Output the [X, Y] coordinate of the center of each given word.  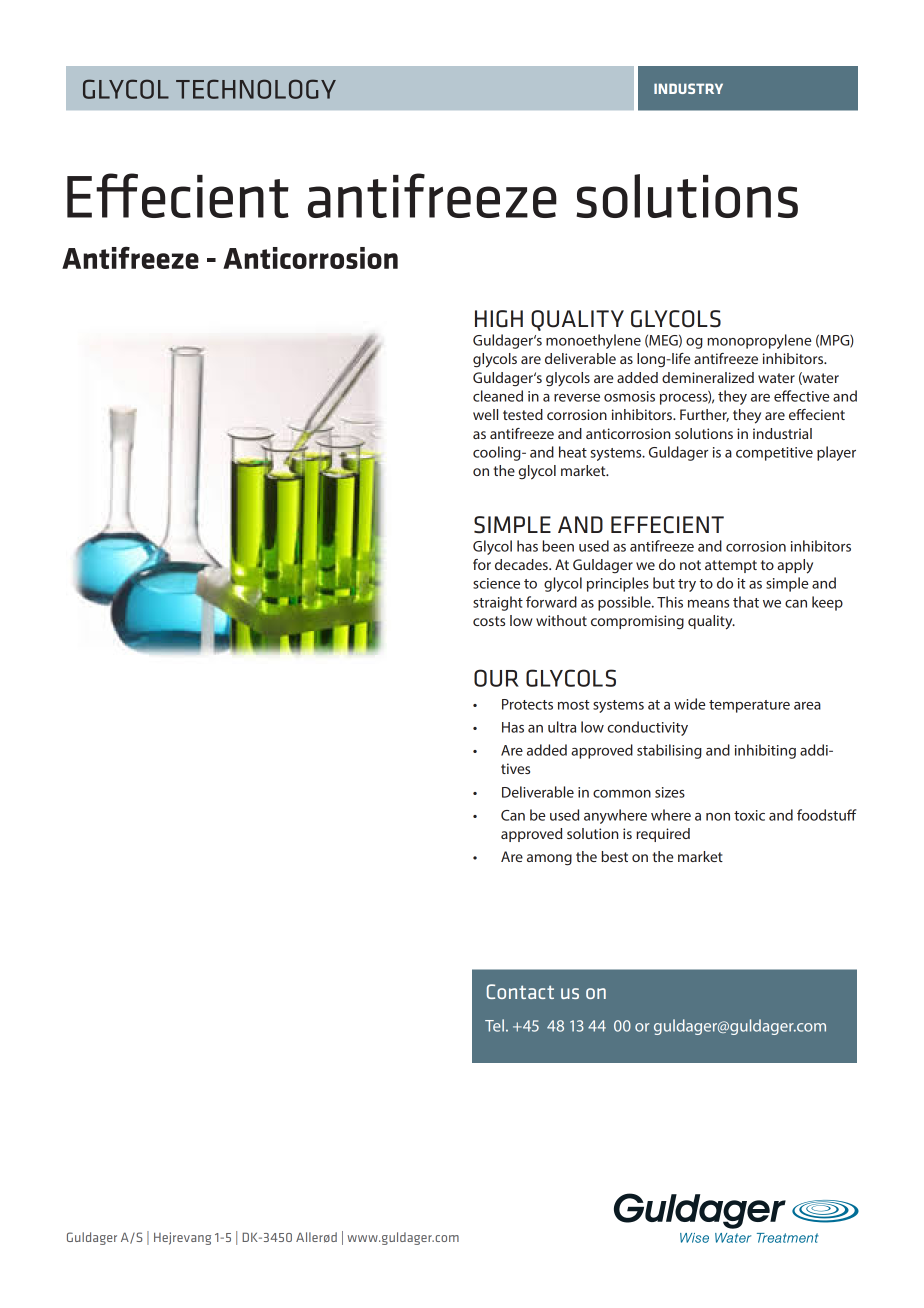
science [496, 583]
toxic [749, 815]
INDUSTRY [688, 88]
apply [795, 566]
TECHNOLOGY [256, 89]
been [558, 546]
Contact [520, 991]
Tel [494, 1025]
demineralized [708, 377]
